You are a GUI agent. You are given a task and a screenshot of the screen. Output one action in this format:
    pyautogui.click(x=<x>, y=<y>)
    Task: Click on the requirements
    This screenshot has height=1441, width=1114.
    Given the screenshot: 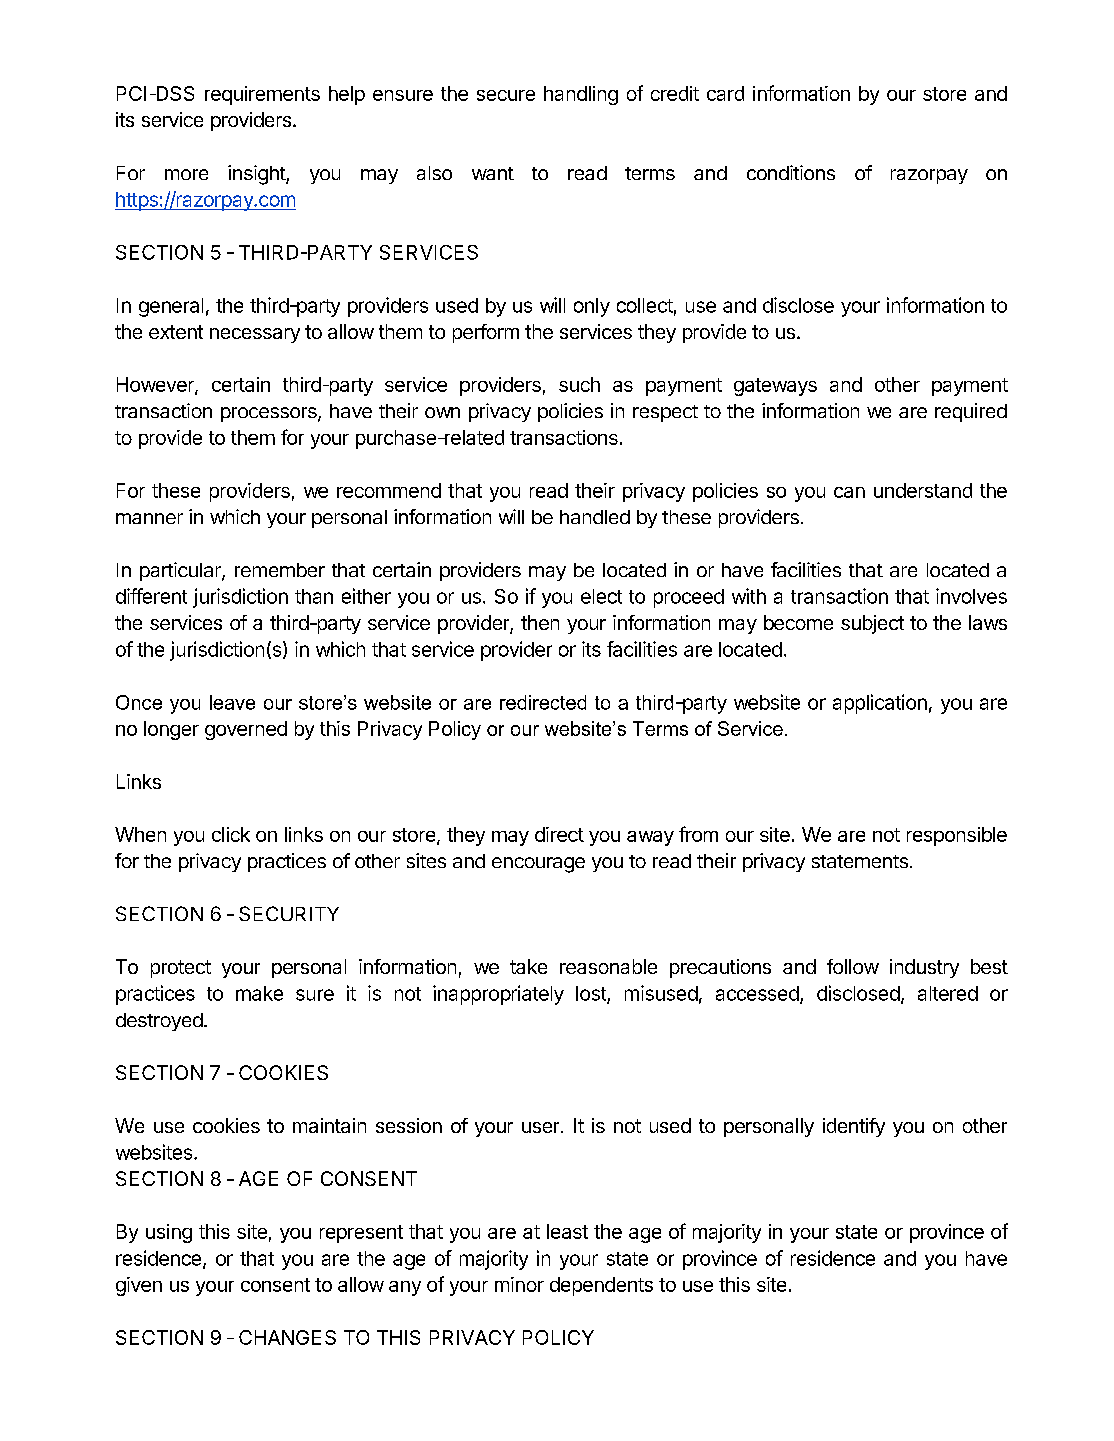 What is the action you would take?
    pyautogui.click(x=262, y=95)
